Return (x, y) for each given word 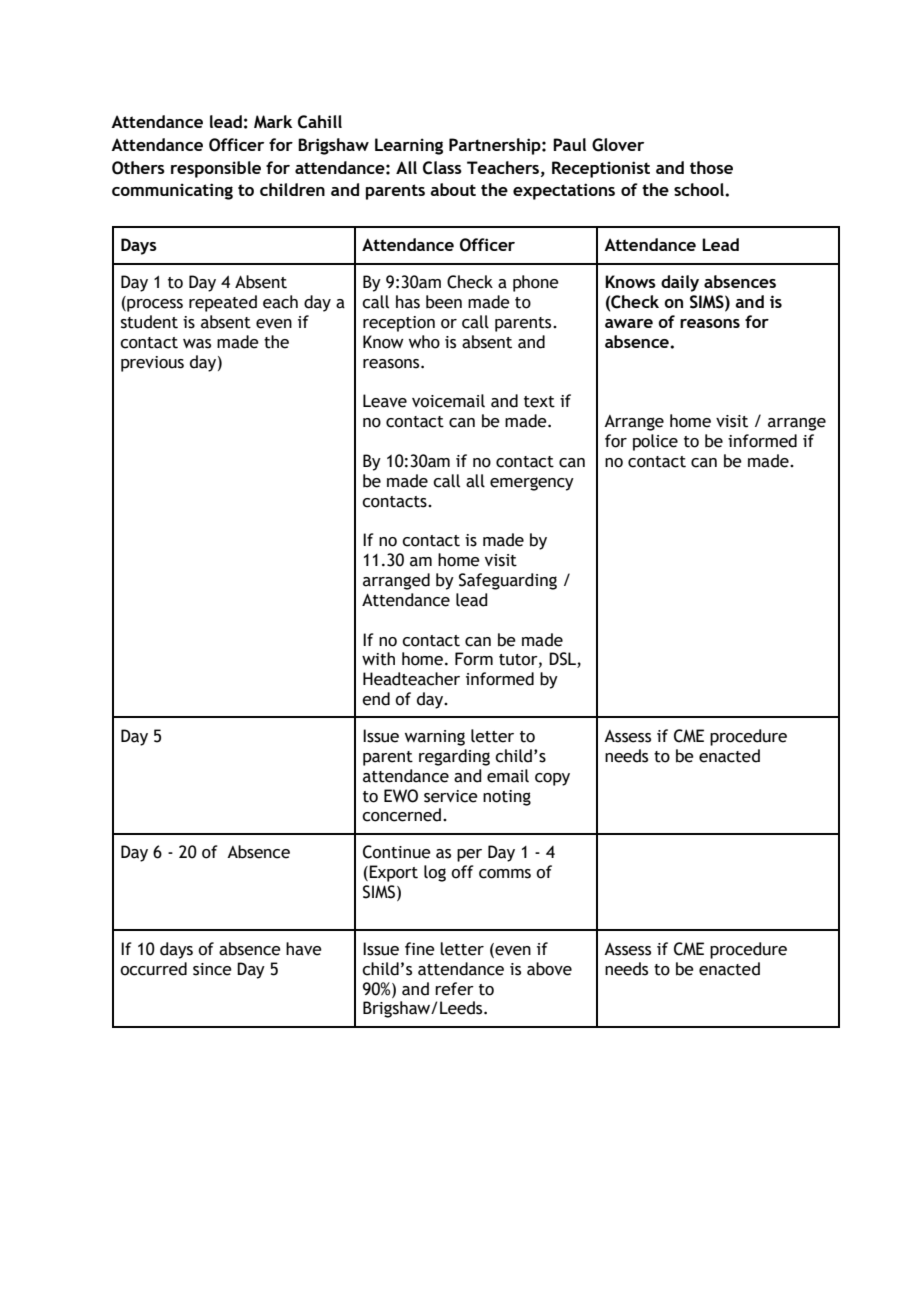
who (424, 342)
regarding (454, 757)
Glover (618, 145)
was (197, 344)
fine (420, 949)
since (212, 969)
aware (629, 323)
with (378, 659)
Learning (409, 146)
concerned (401, 815)
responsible (216, 169)
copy (552, 779)
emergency (532, 484)
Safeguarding (508, 581)
